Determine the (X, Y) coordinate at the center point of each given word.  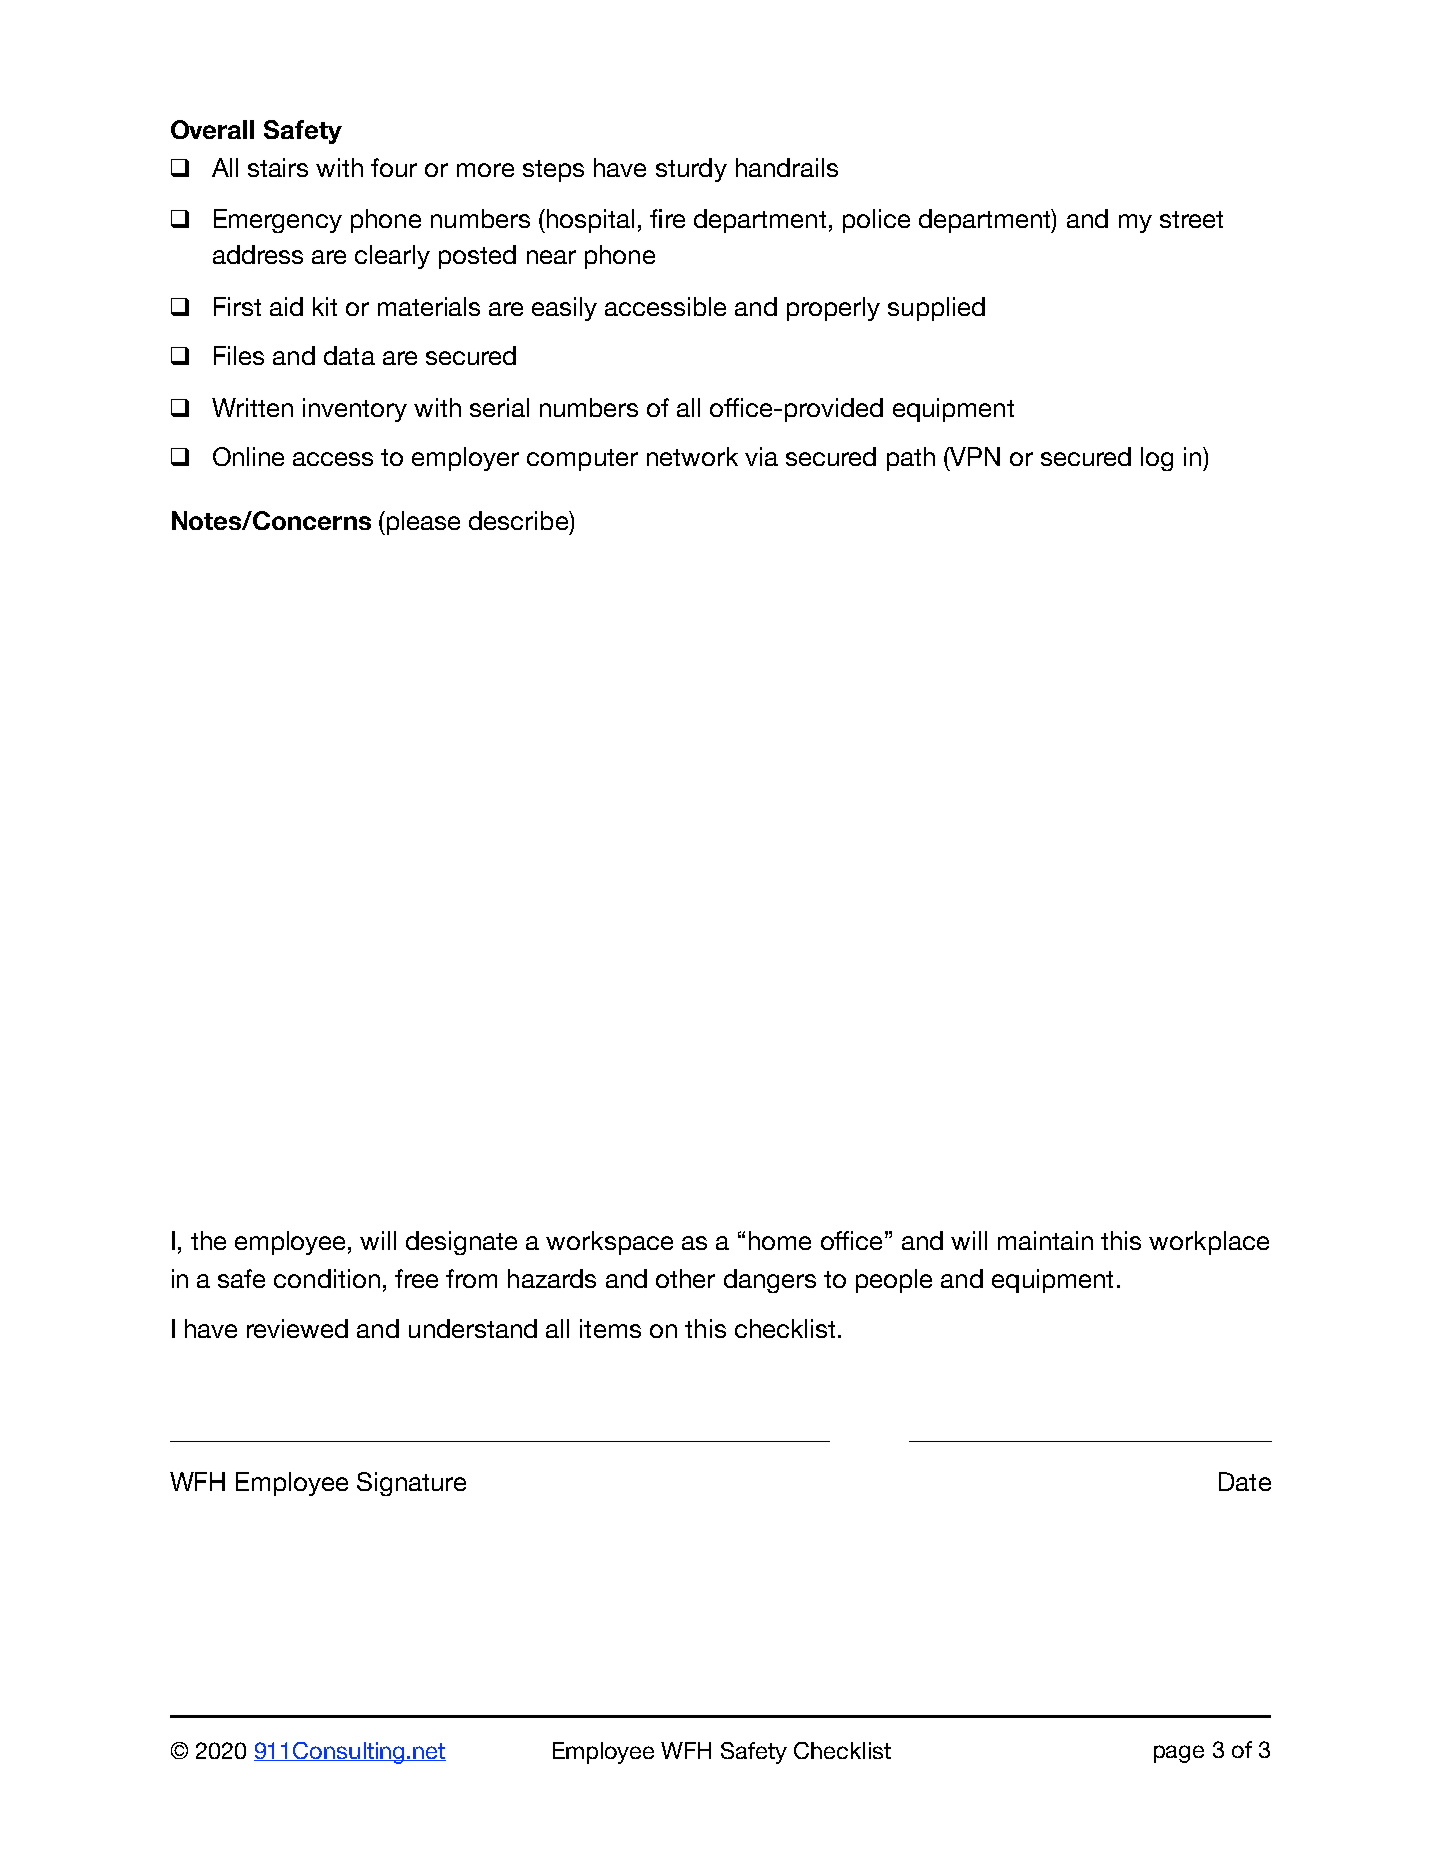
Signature (411, 1484)
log (1157, 459)
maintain (1045, 1240)
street (1191, 219)
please (423, 523)
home (780, 1240)
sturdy (691, 170)
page (1179, 1754)
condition (327, 1278)
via (761, 456)
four (394, 167)
